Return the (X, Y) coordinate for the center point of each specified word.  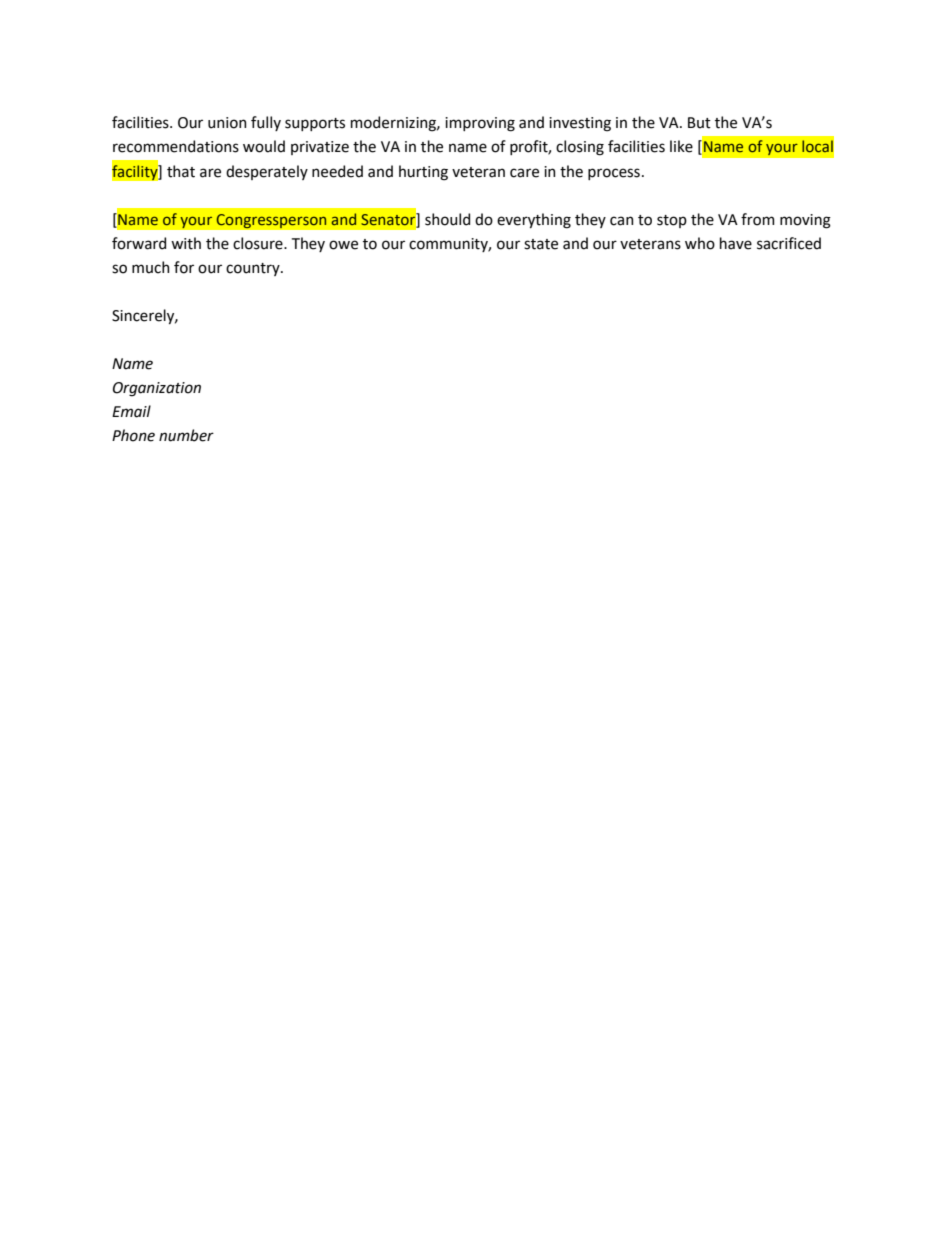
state (541, 244)
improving (480, 124)
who (700, 243)
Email (131, 411)
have (736, 243)
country (254, 269)
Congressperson (271, 221)
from (758, 219)
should (447, 219)
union (227, 123)
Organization (157, 389)
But (699, 123)
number (186, 435)
